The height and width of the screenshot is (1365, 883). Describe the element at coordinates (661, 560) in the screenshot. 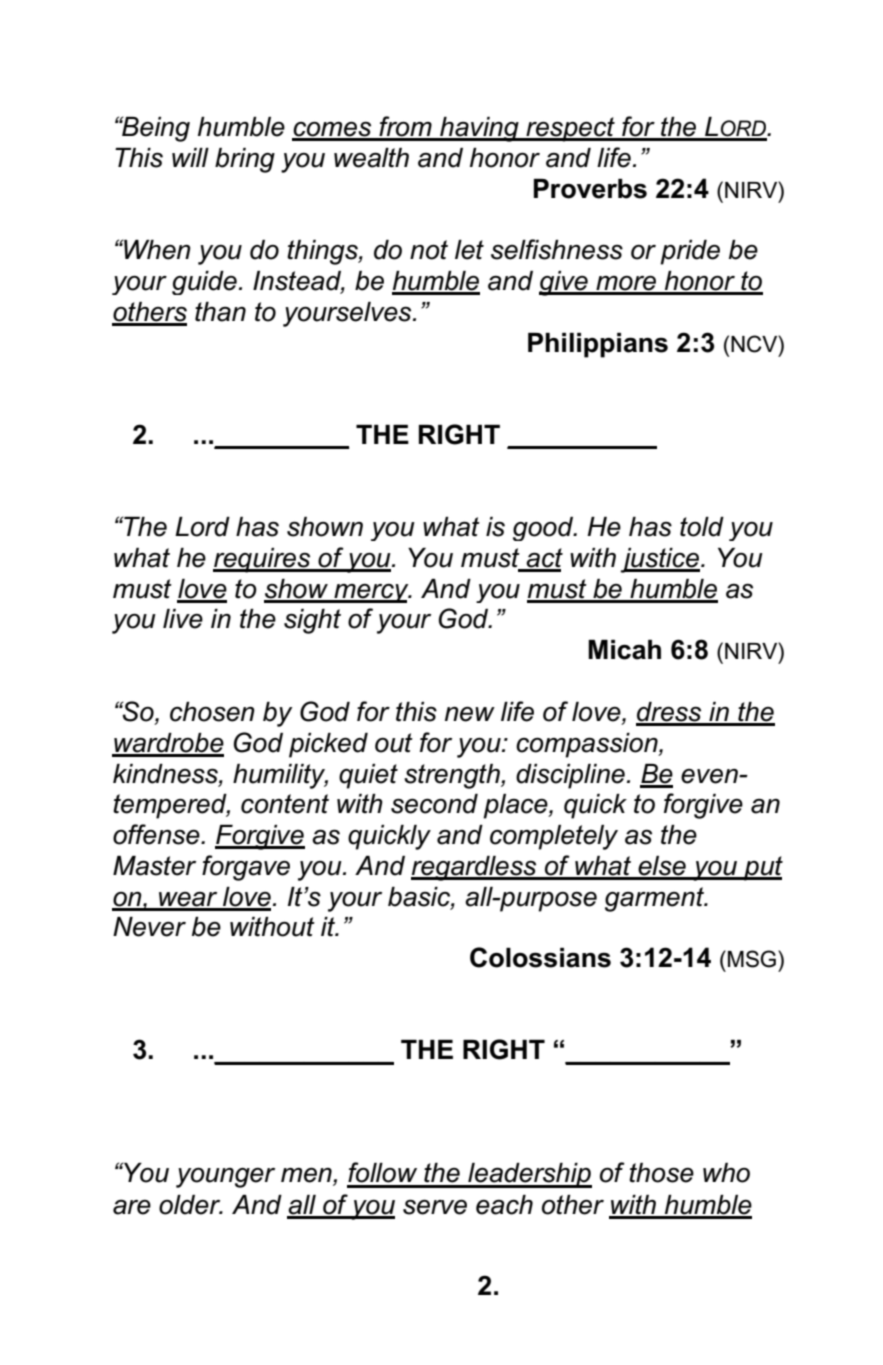

I see `justice` at that location.
